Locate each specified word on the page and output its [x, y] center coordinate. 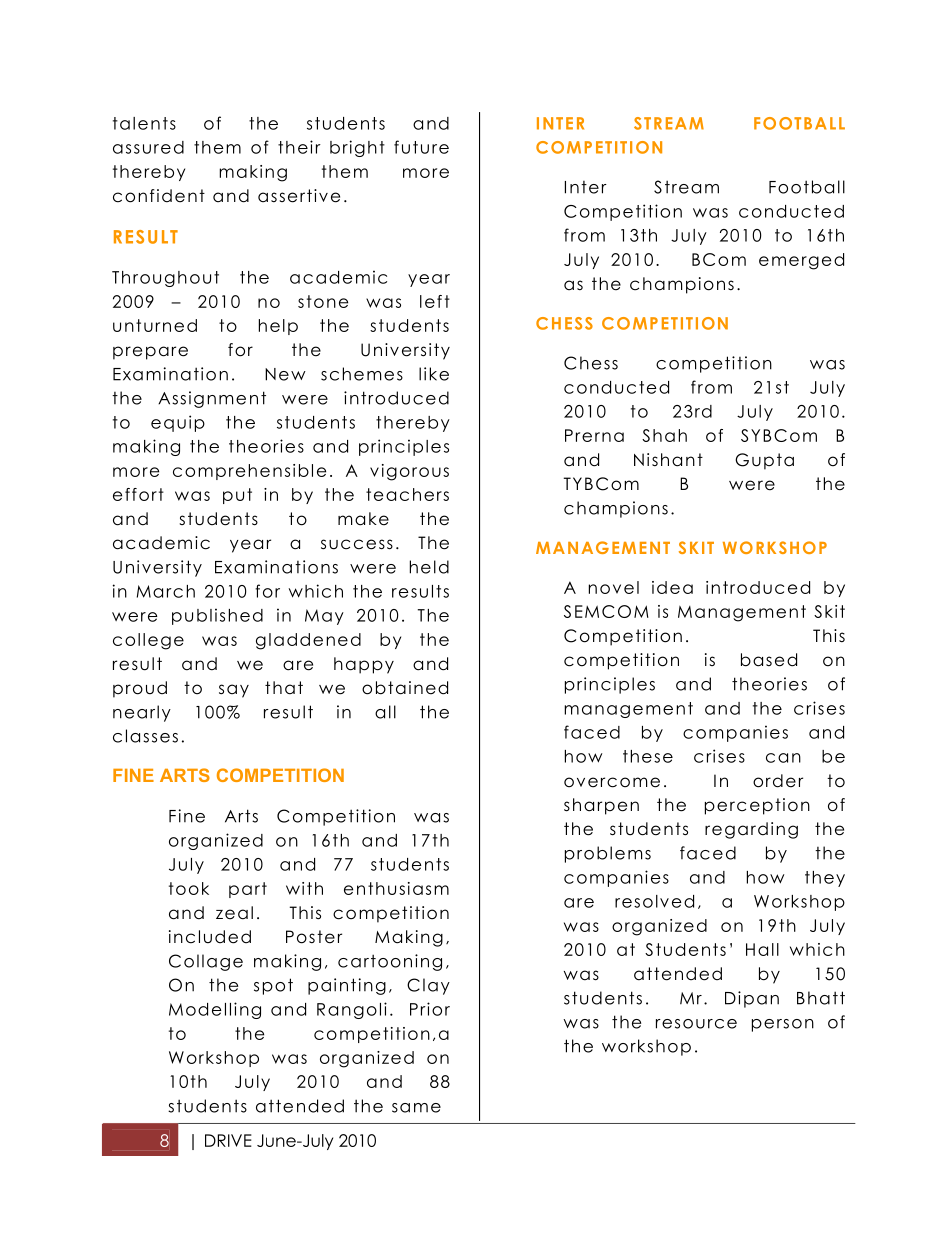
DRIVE [228, 1140]
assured [148, 147]
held [429, 567]
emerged [801, 261]
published [217, 616]
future [421, 147]
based [769, 660]
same [416, 1108]
